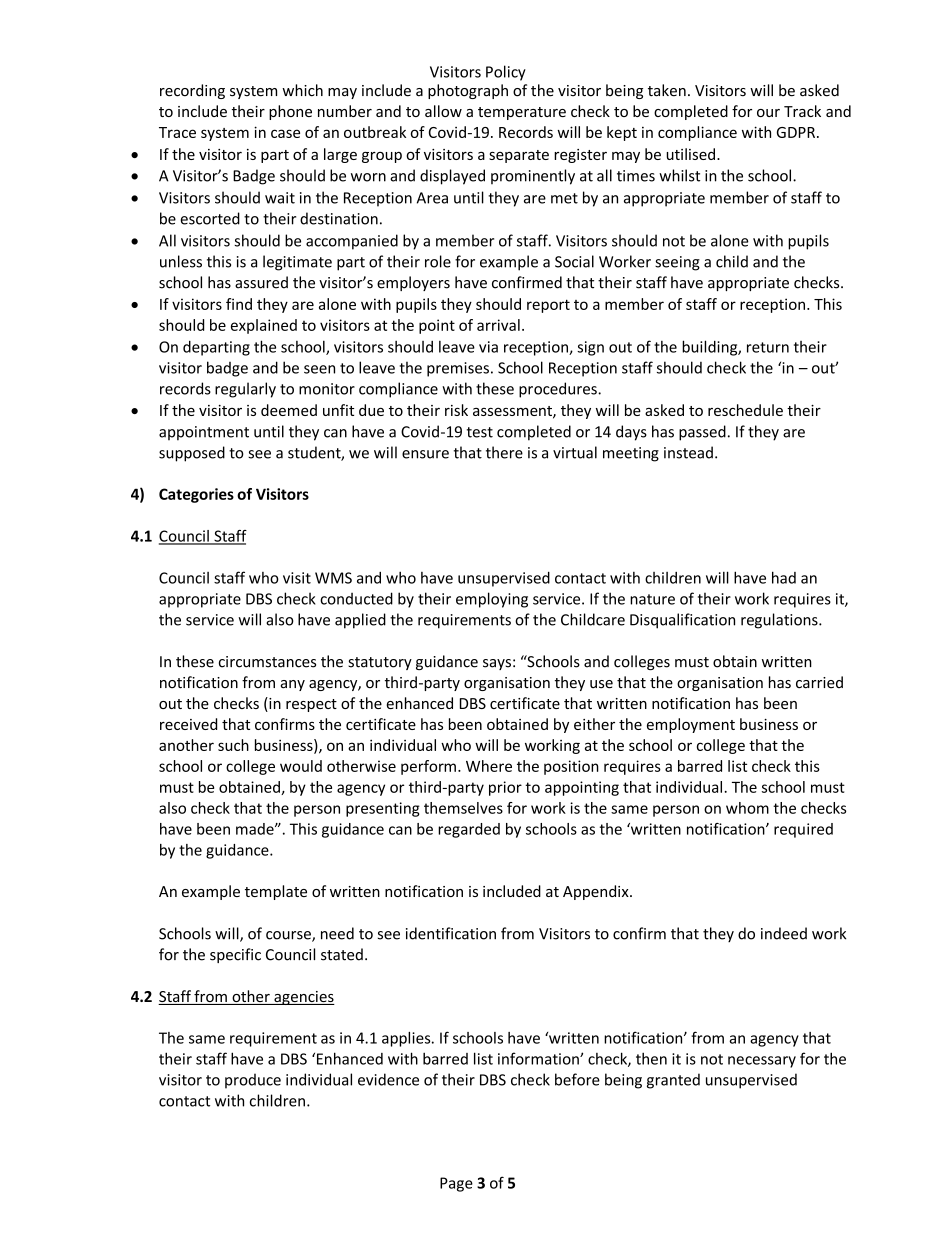  Describe the element at coordinates (522, 113) in the document. I see `temperature` at that location.
